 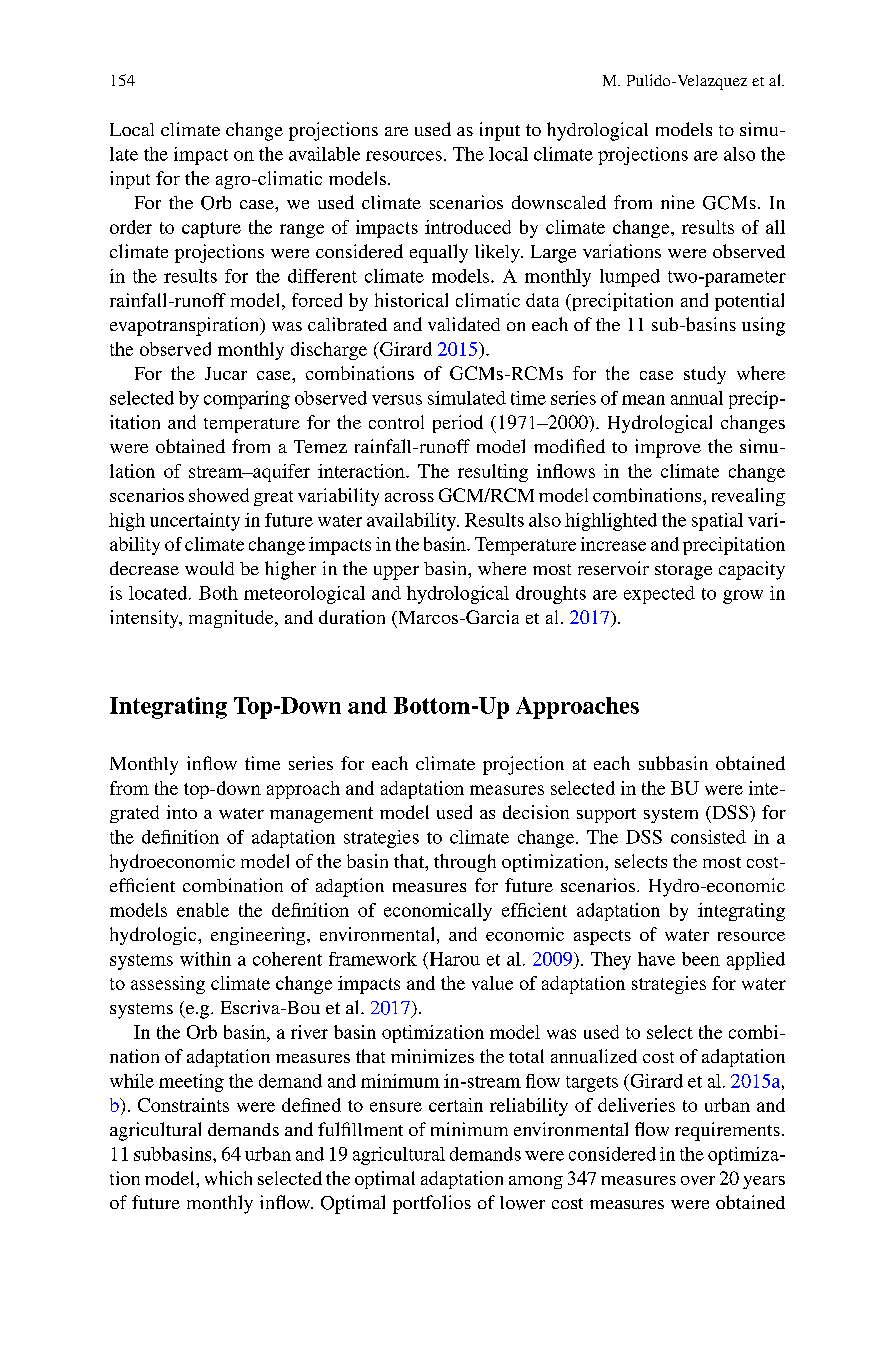 What do you see at coordinates (232, 619) in the screenshot?
I see `magnitude` at bounding box center [232, 619].
